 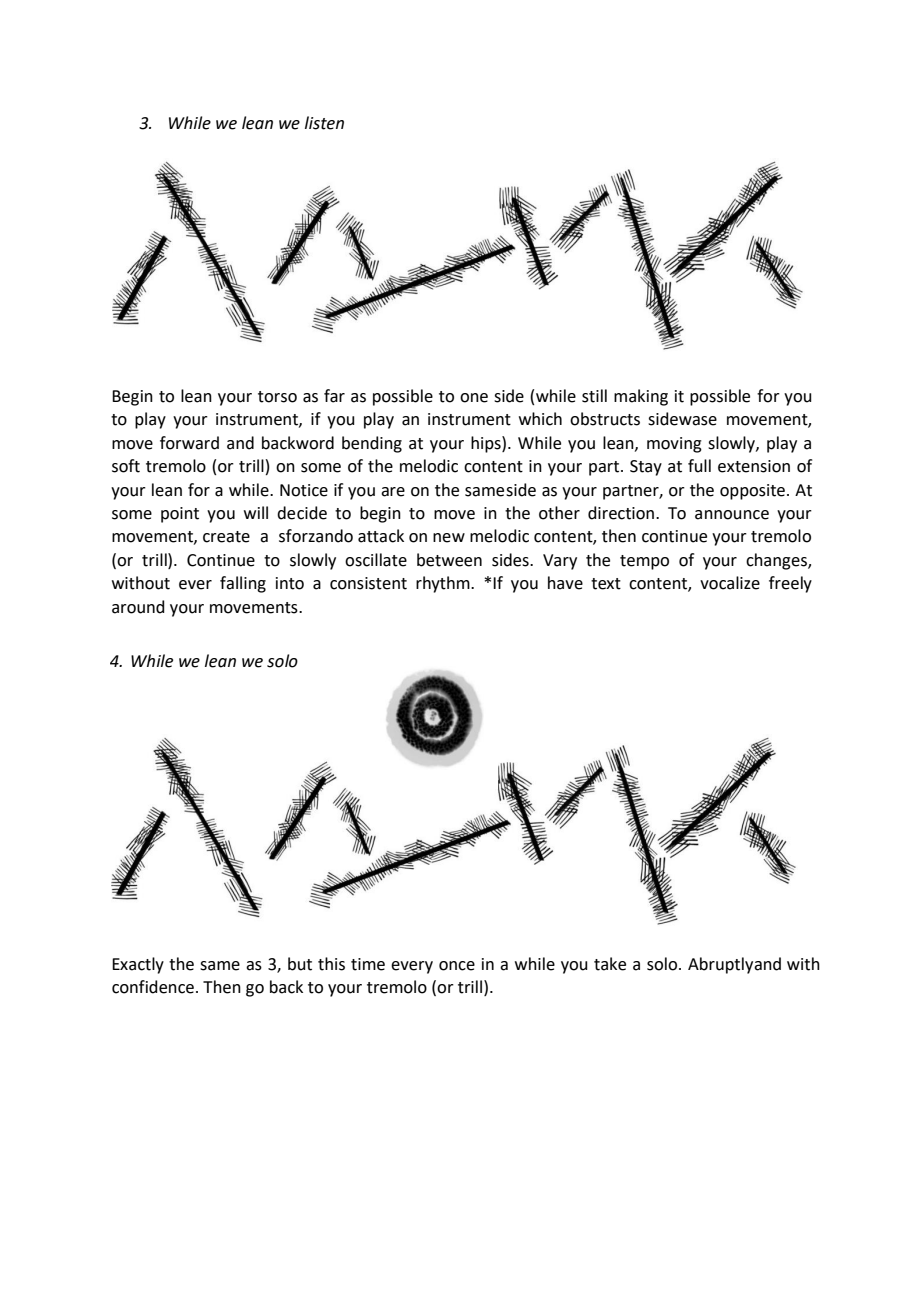 I want to click on between, so click(x=449, y=560).
